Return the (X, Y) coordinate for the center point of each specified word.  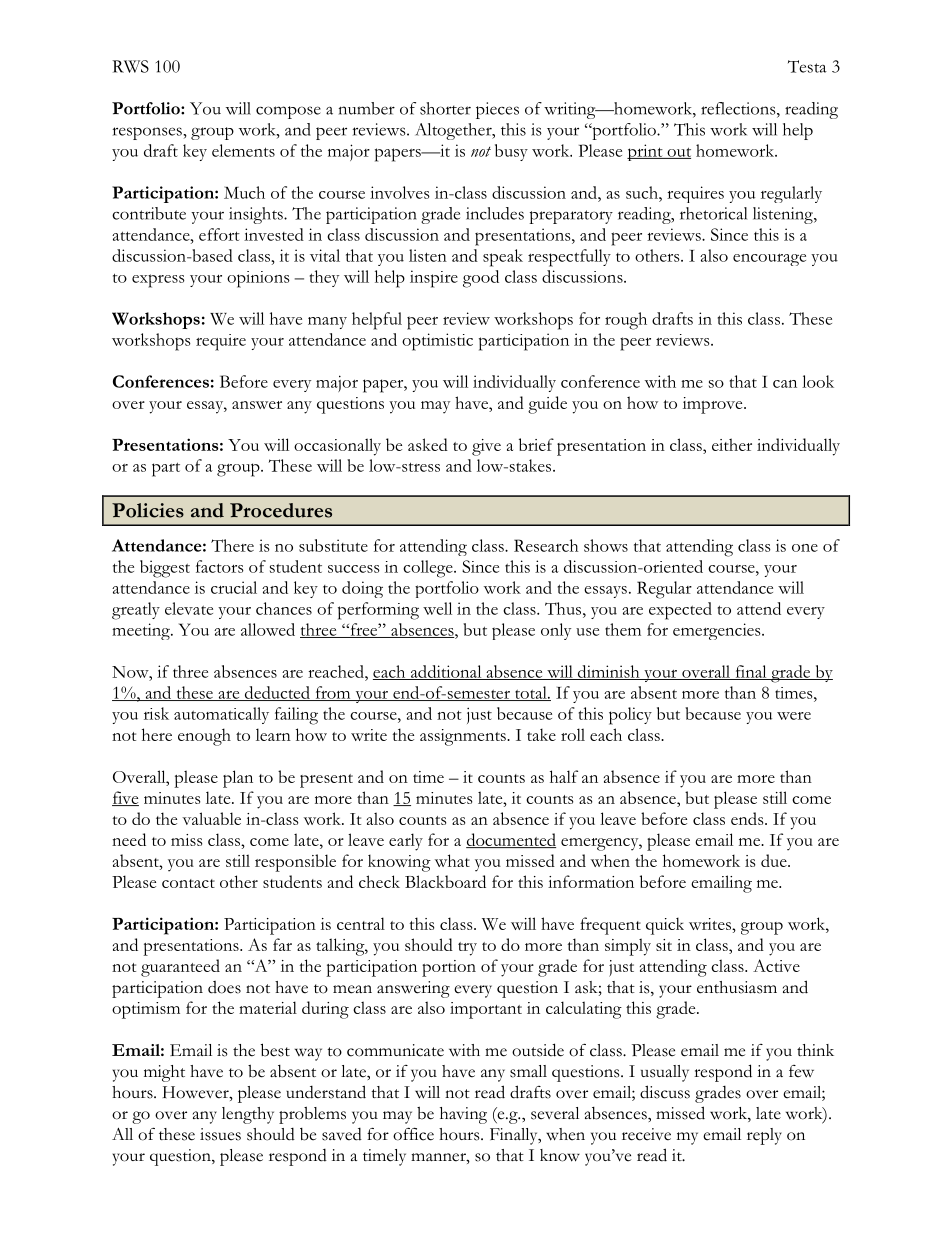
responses (148, 133)
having (463, 1115)
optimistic (437, 342)
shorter (445, 108)
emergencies (718, 631)
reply (764, 1136)
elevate (189, 608)
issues (220, 1134)
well (437, 608)
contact (188, 883)
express (158, 281)
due (775, 860)
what (452, 860)
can (785, 384)
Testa (807, 66)
